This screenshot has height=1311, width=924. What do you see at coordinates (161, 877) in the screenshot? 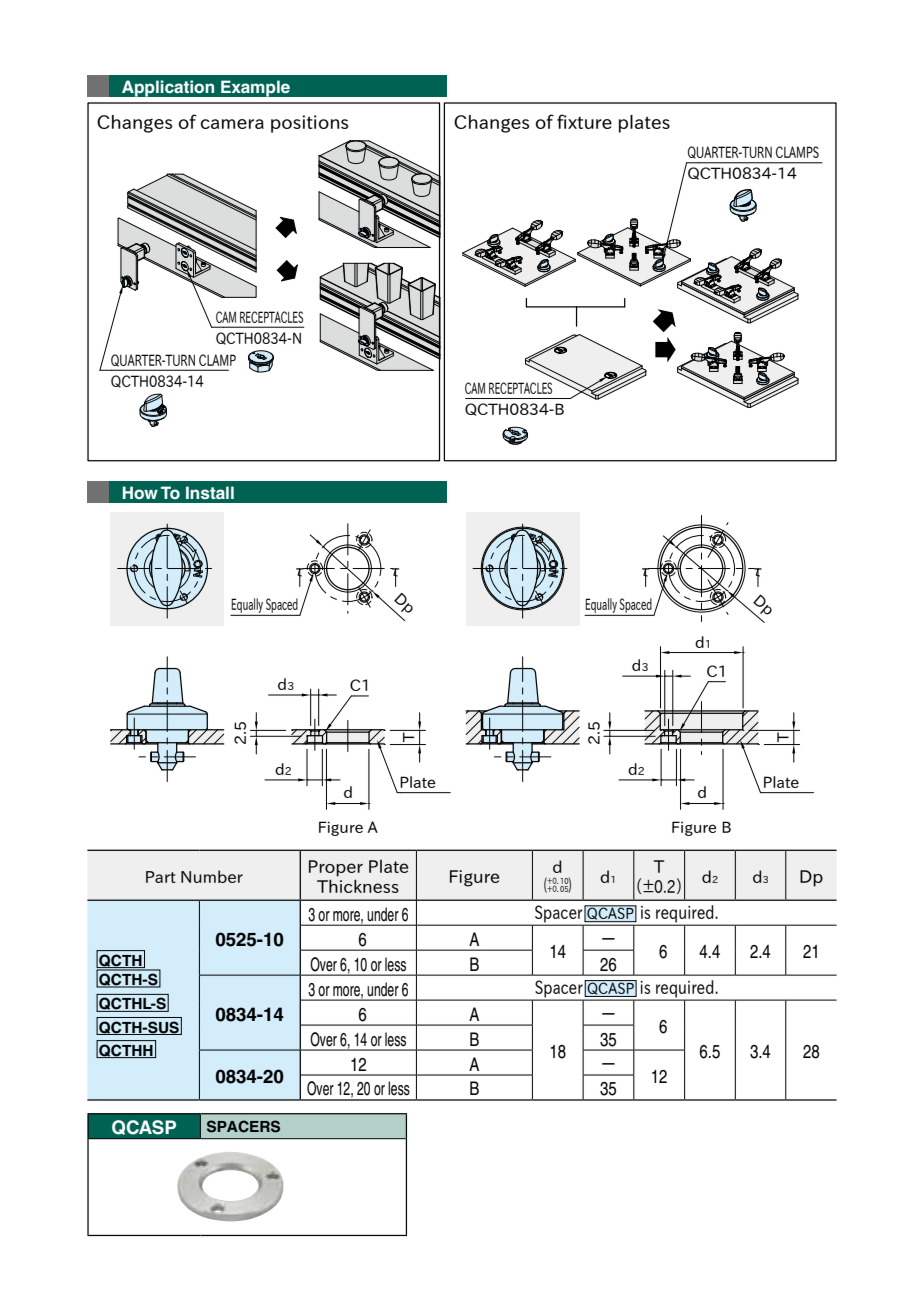
I see `Part` at bounding box center [161, 877].
